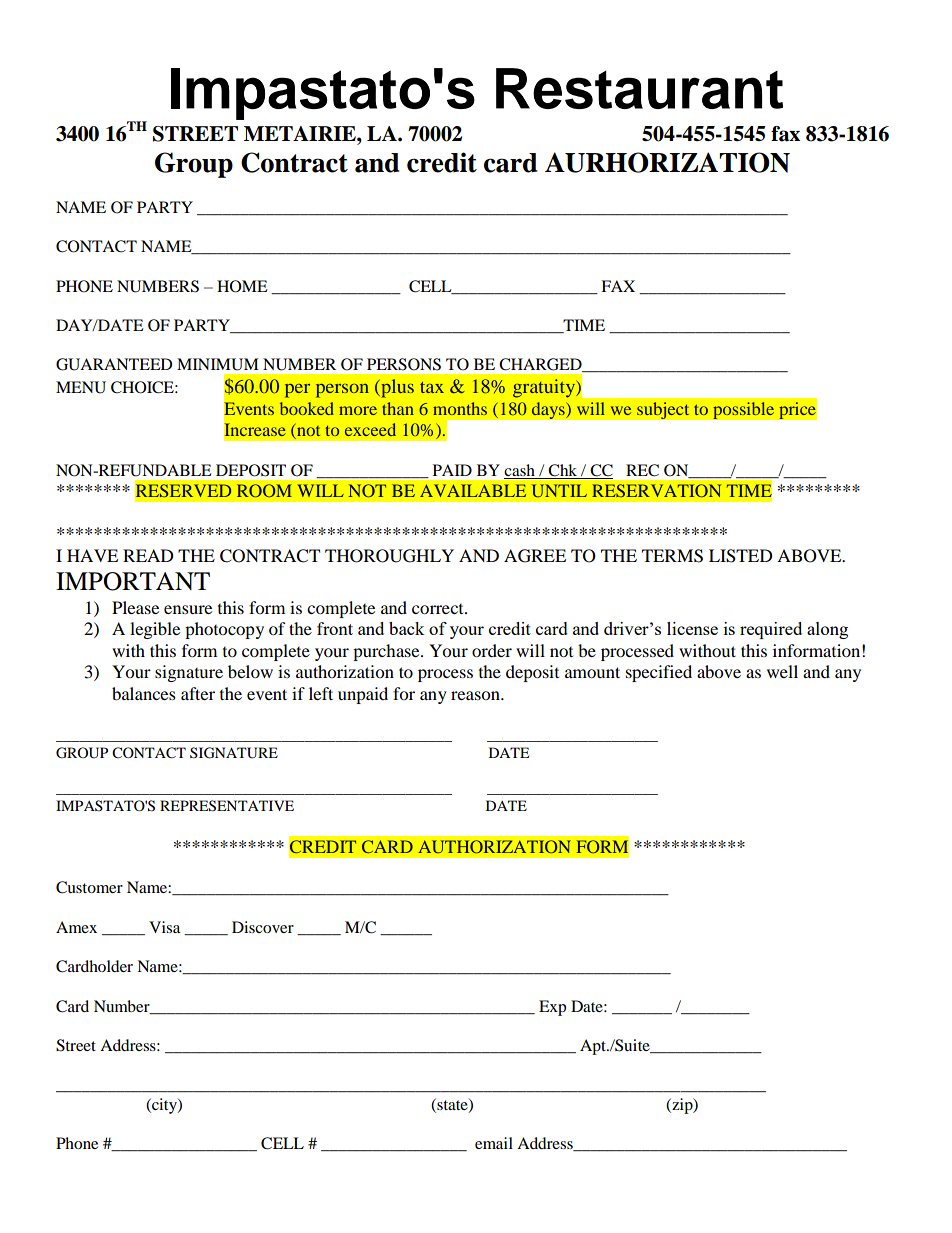 The width and height of the screenshot is (952, 1233). What do you see at coordinates (164, 927) in the screenshot?
I see `Visa` at bounding box center [164, 927].
